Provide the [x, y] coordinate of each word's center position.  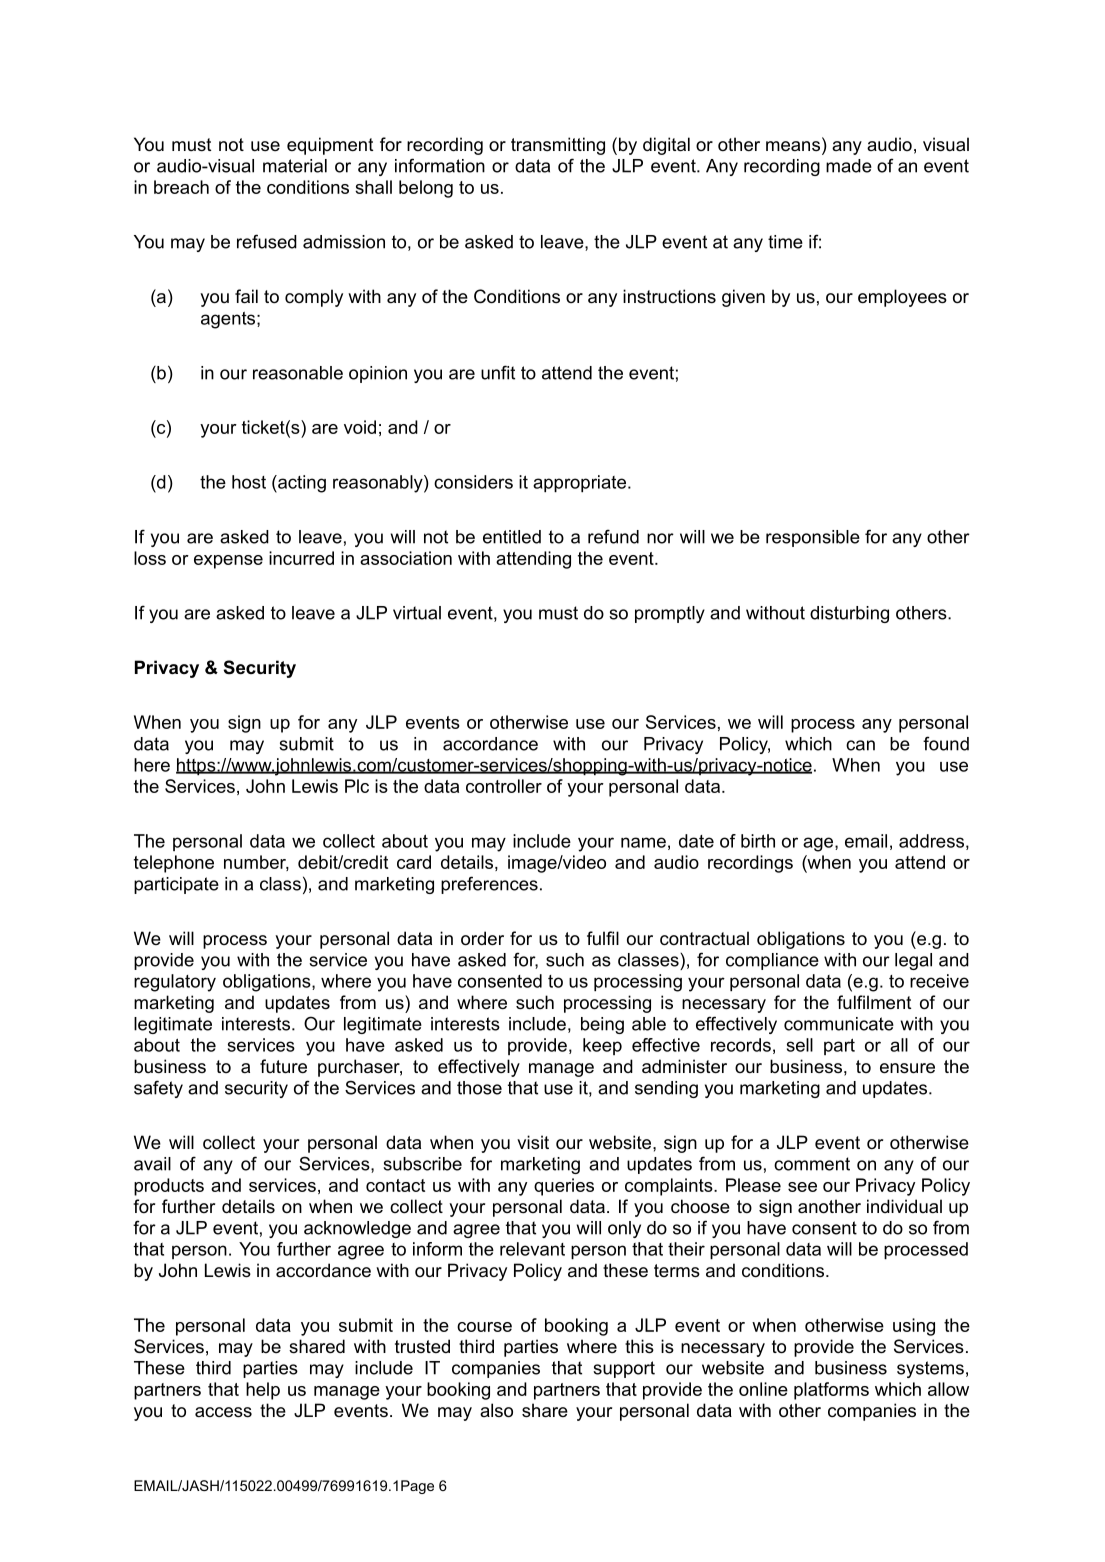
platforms [831, 1391]
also [496, 1410]
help [263, 1391]
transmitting [558, 146]
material [295, 166]
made [849, 166]
